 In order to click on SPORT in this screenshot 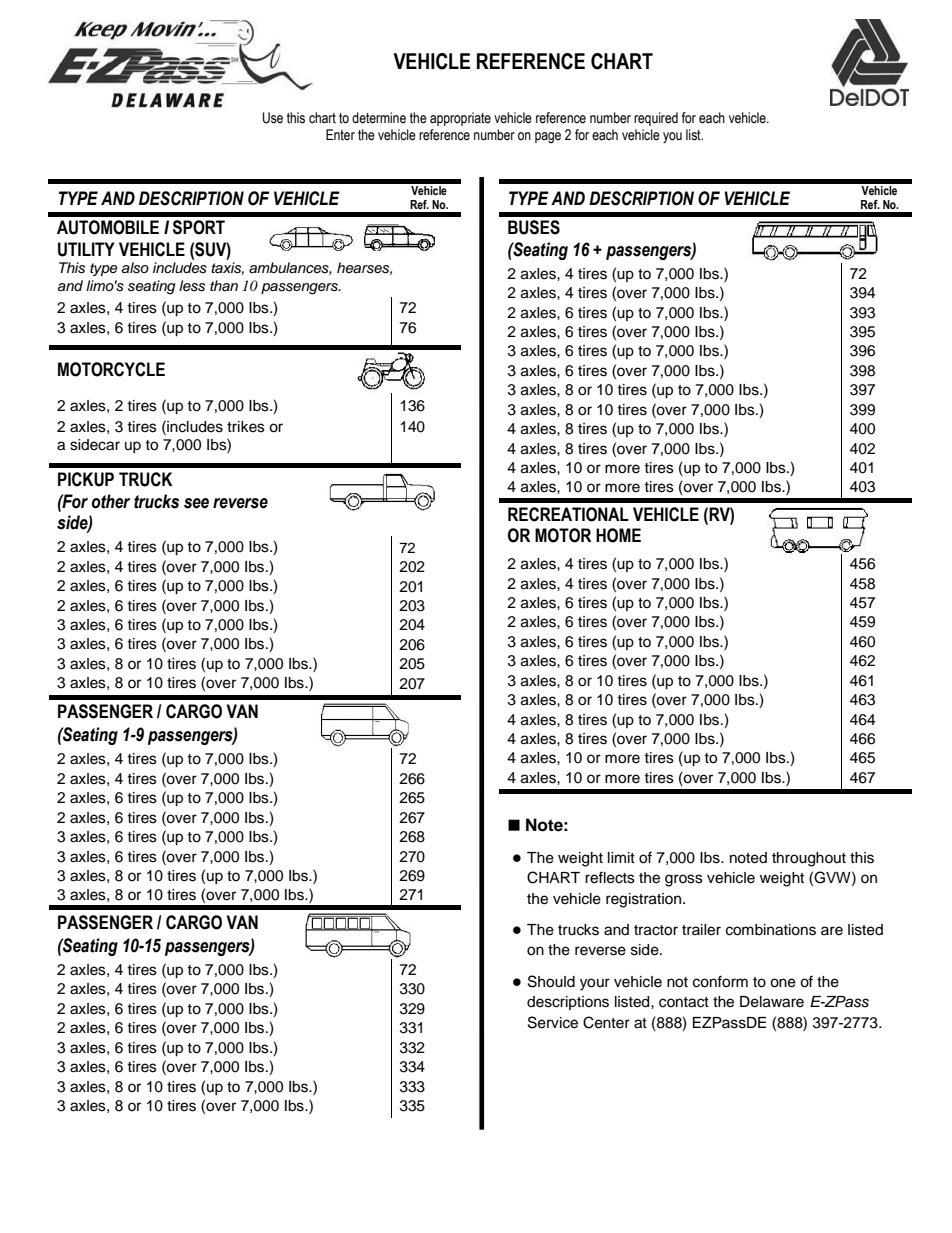, I will do `click(199, 227)`.
